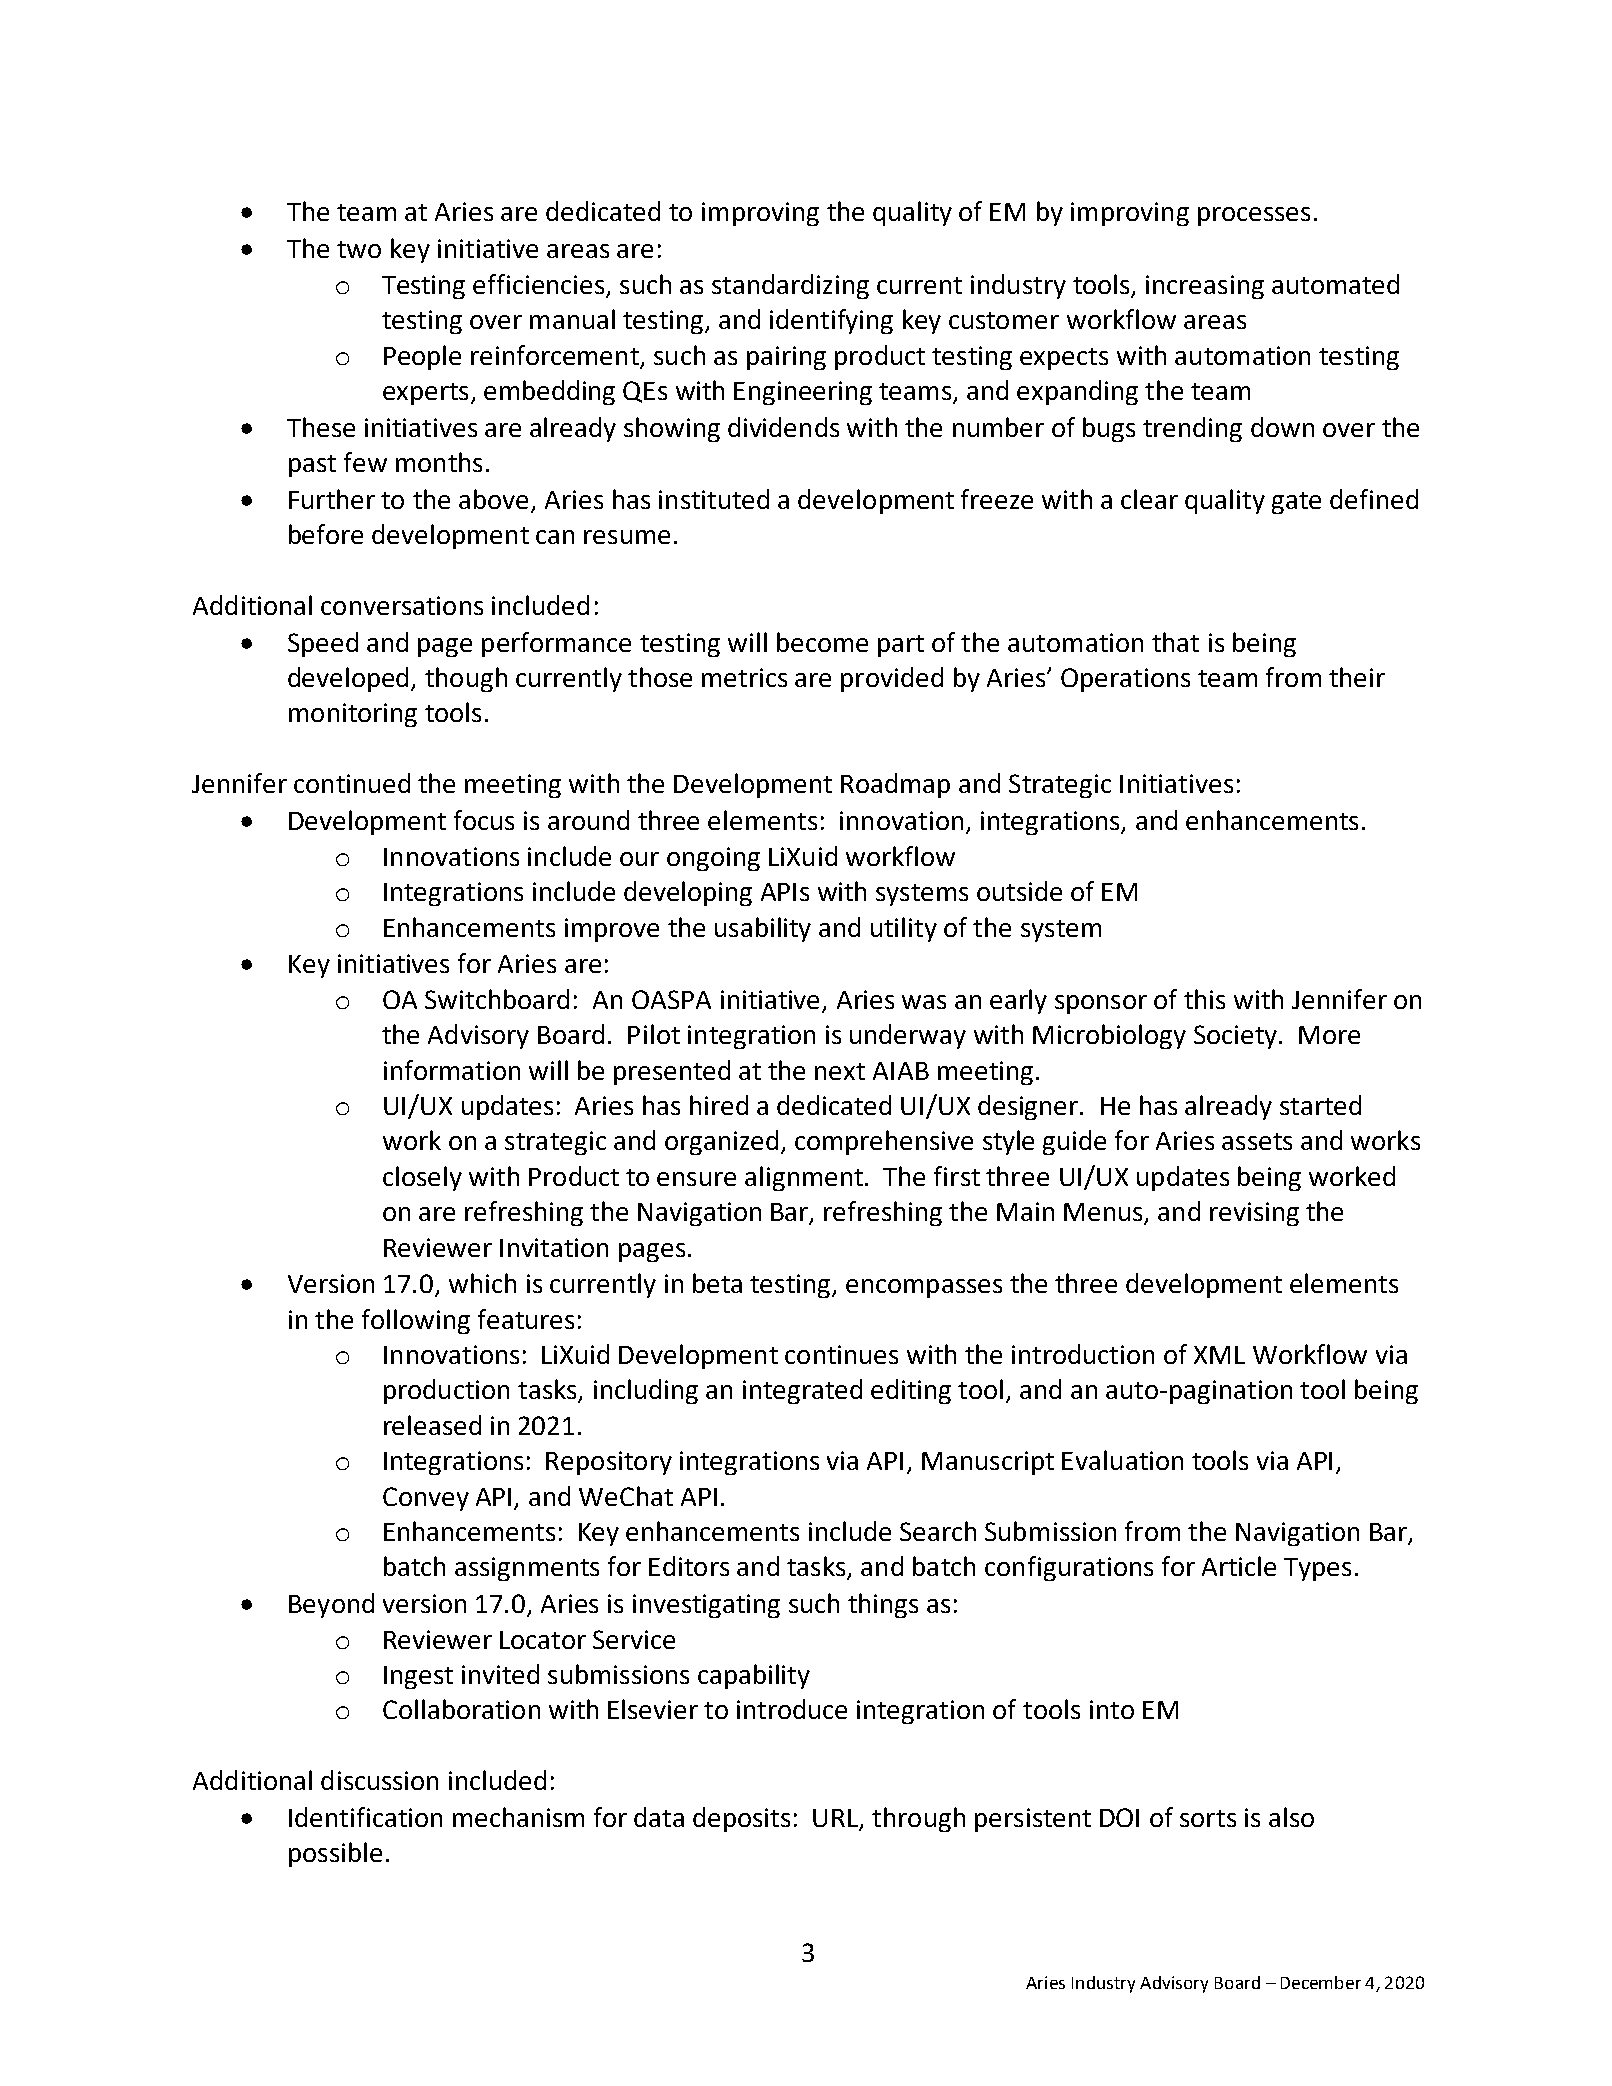 This document has width=1612, height=2086. What do you see at coordinates (840, 1071) in the document?
I see `next` at bounding box center [840, 1071].
